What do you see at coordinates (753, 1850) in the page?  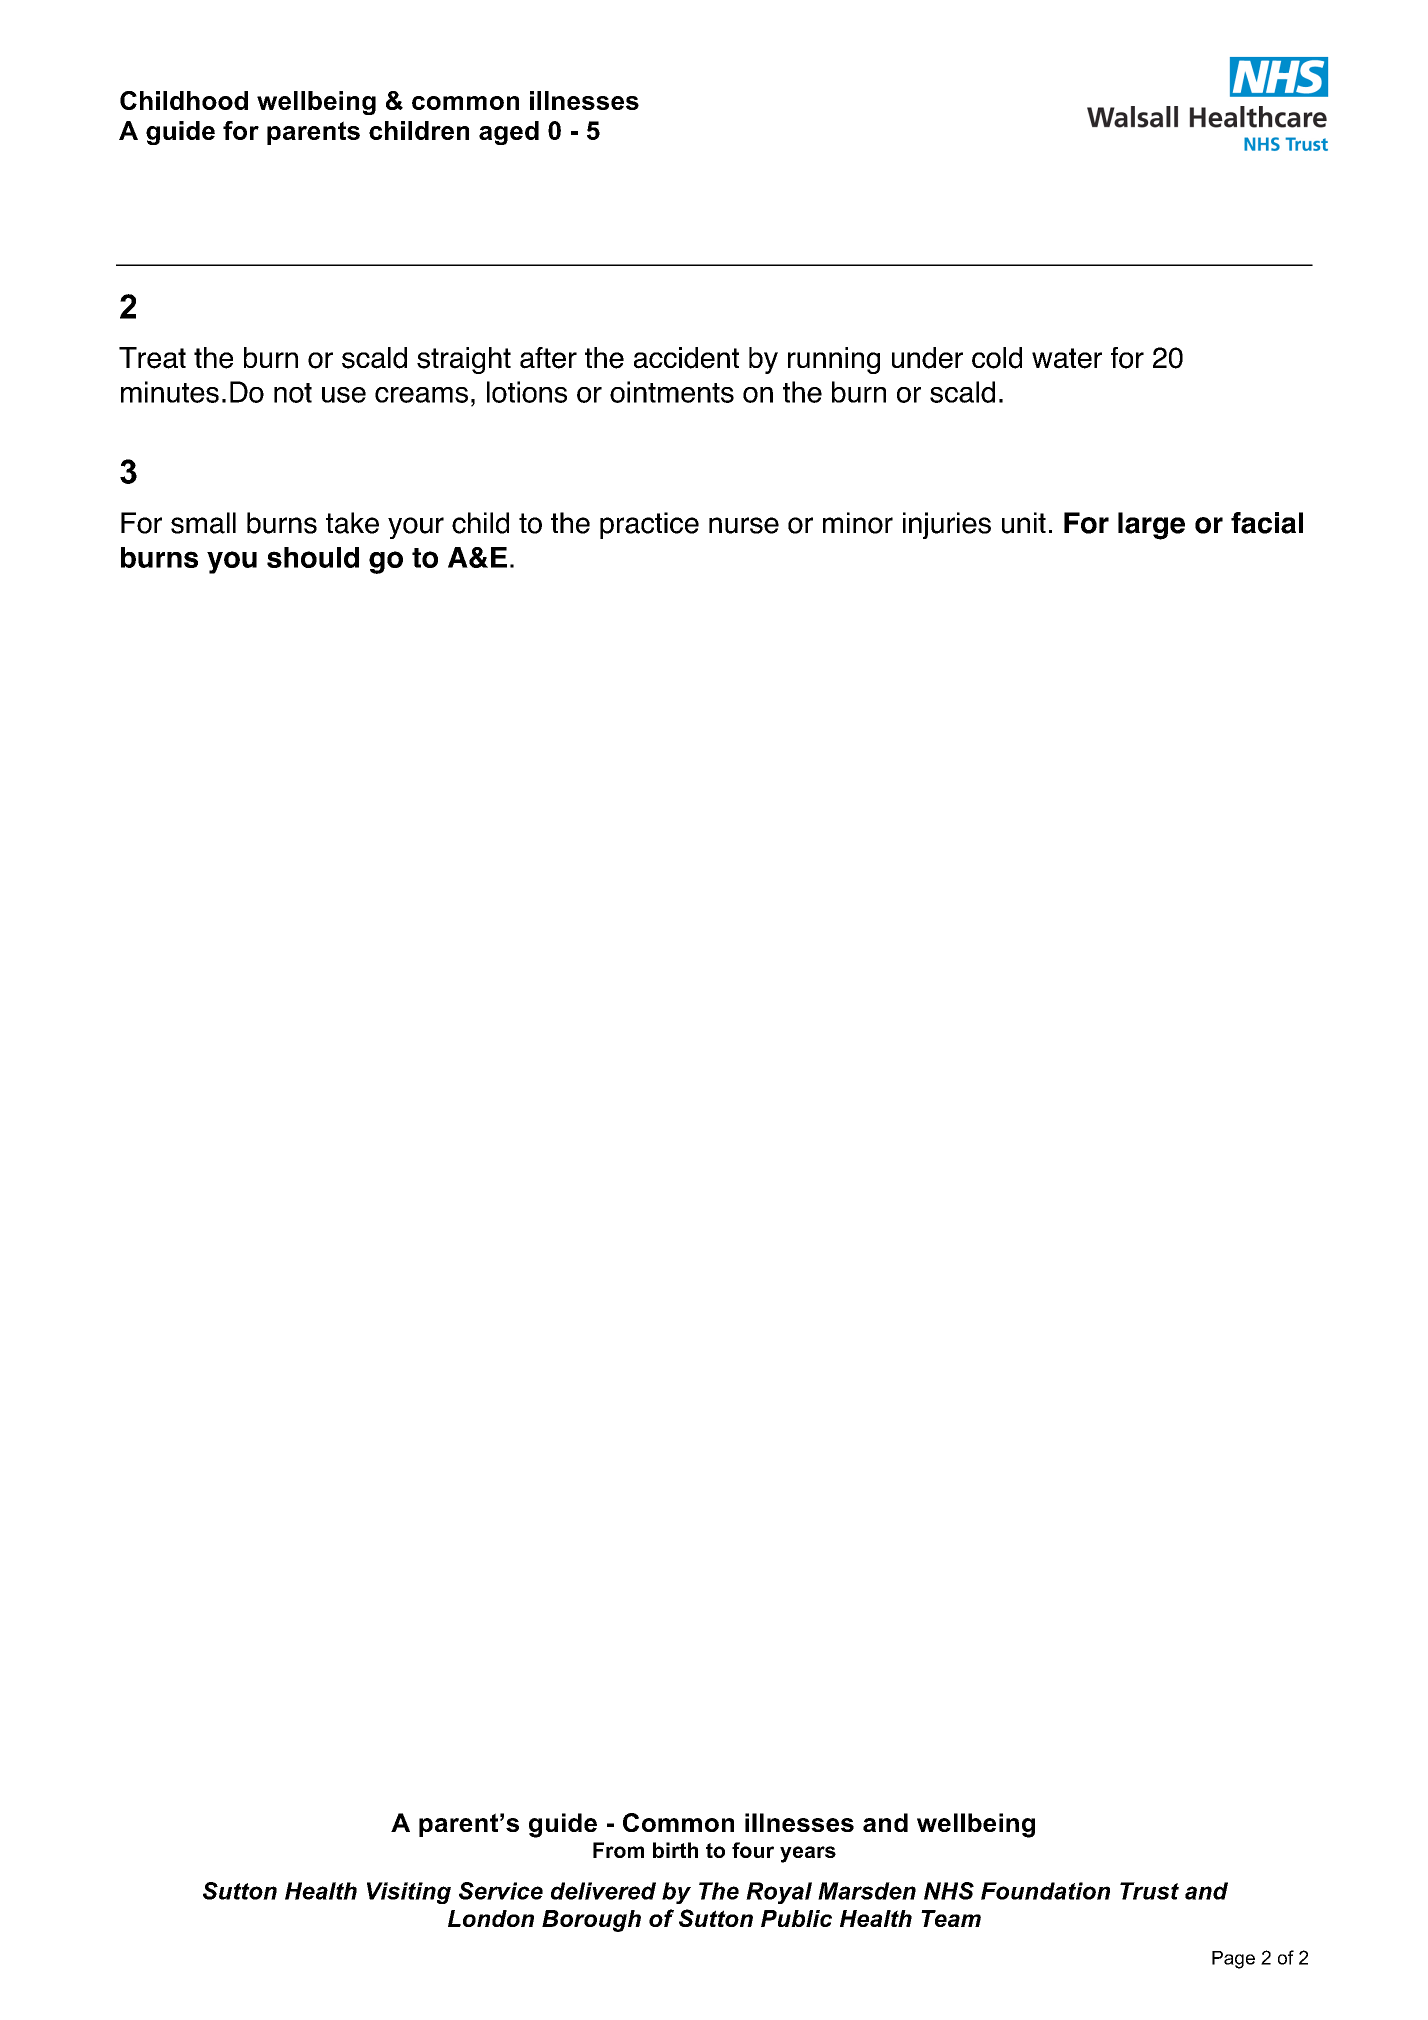 I see `four` at bounding box center [753, 1850].
